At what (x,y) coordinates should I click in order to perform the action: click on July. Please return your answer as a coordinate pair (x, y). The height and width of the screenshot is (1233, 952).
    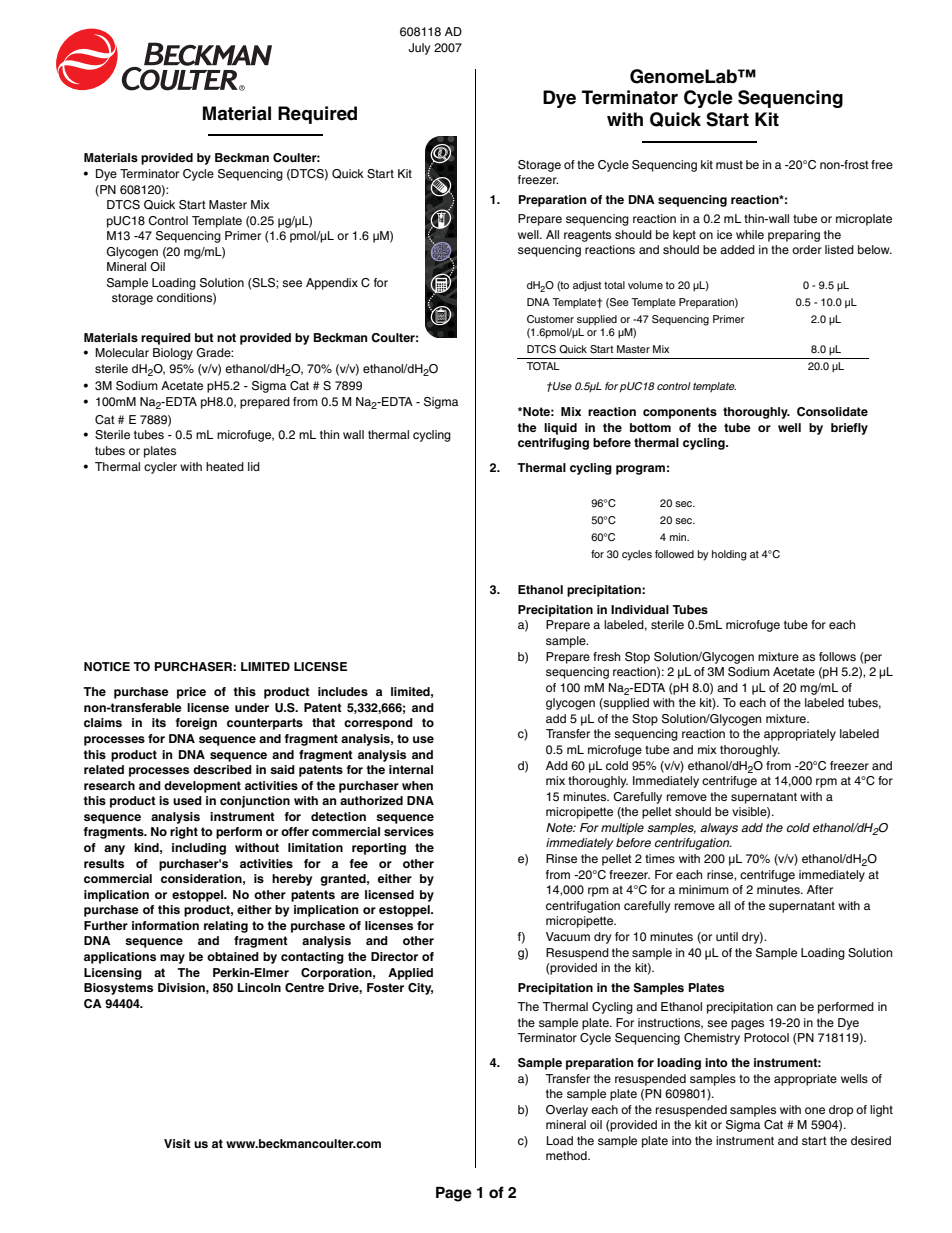
    Looking at the image, I should click on (419, 49).
